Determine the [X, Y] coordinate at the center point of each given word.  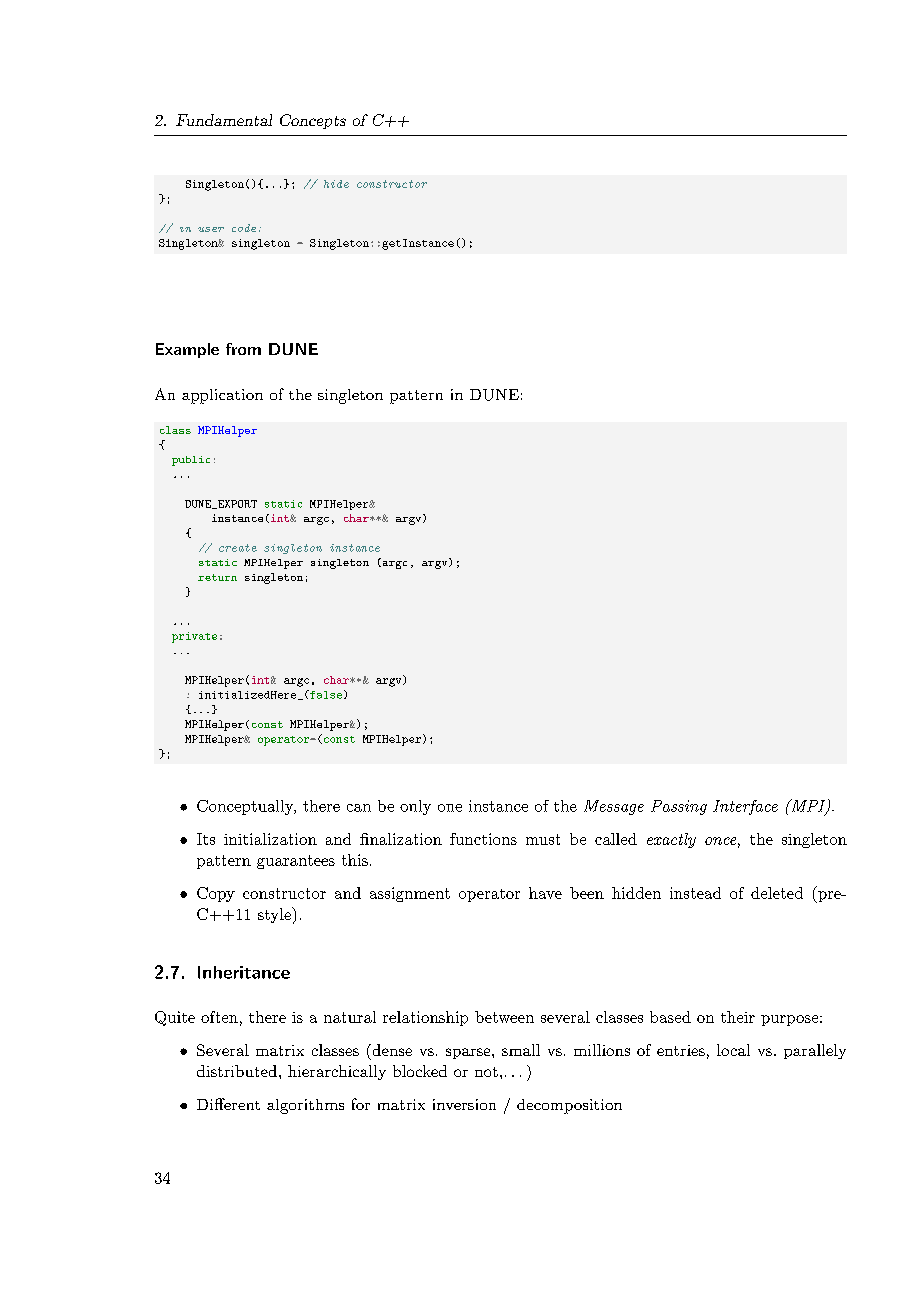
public [191, 461]
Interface [745, 807]
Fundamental [224, 120]
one [450, 808]
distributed [237, 1071]
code [244, 228]
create [238, 548]
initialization [270, 839]
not [486, 1072]
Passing [679, 807]
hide [336, 184]
